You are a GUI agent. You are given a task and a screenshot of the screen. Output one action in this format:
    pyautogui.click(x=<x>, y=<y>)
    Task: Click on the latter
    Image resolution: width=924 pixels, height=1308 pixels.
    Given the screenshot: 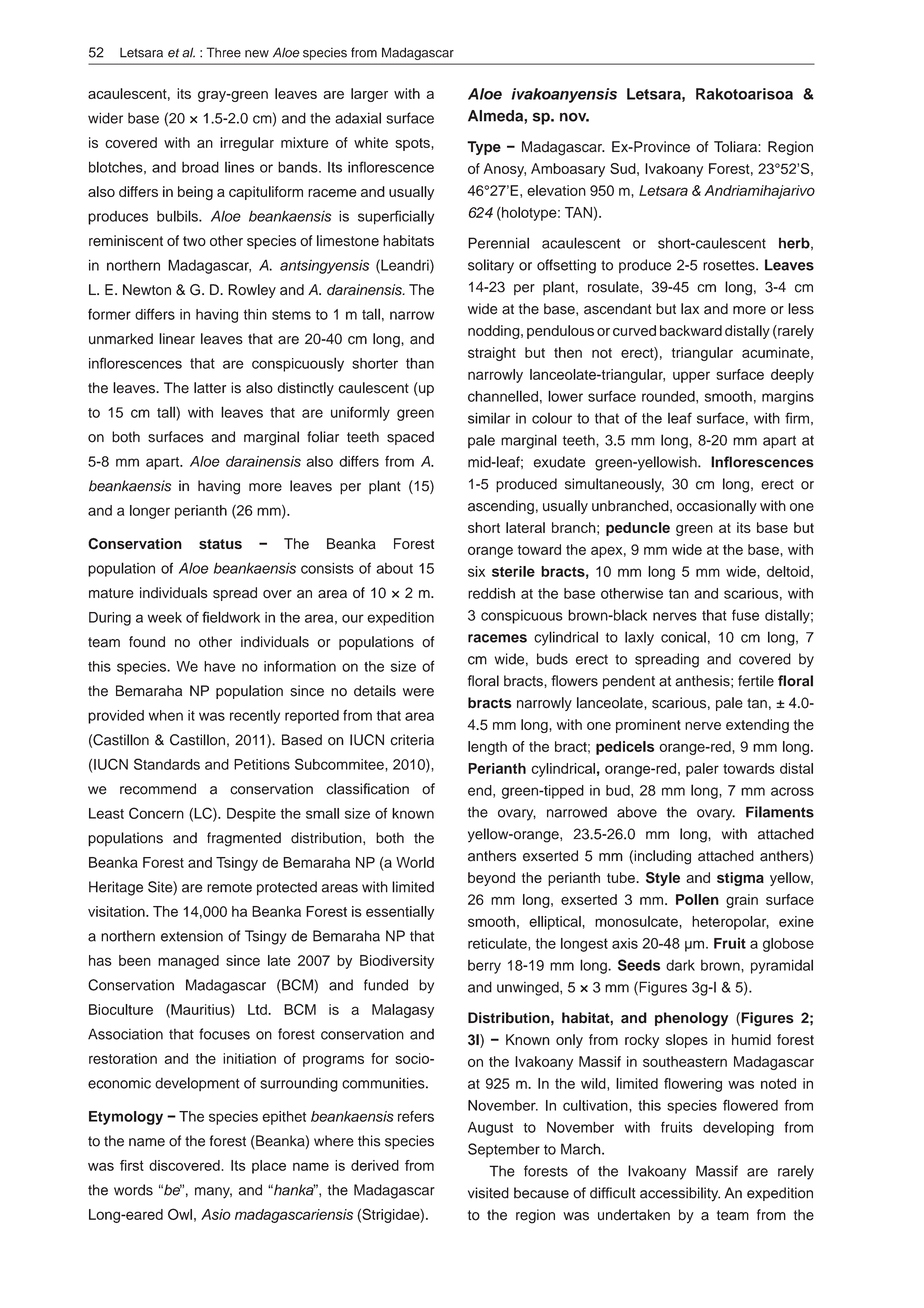 What is the action you would take?
    pyautogui.click(x=210, y=388)
